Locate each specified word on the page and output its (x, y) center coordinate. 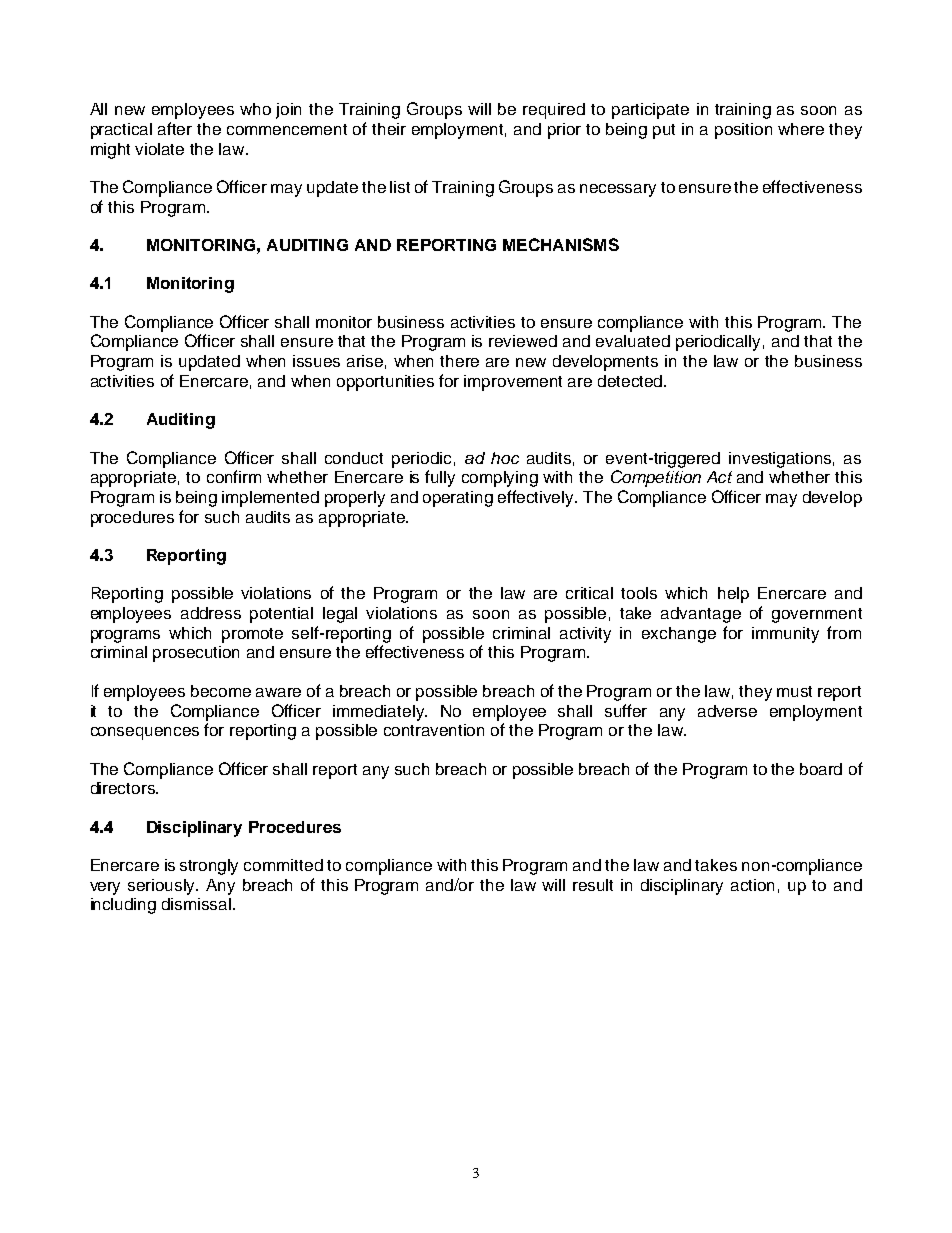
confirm (234, 476)
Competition (656, 478)
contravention (434, 730)
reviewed (523, 341)
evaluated (633, 341)
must (794, 691)
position (743, 131)
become (221, 691)
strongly (209, 867)
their (389, 129)
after (175, 128)
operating (458, 499)
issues (316, 361)
